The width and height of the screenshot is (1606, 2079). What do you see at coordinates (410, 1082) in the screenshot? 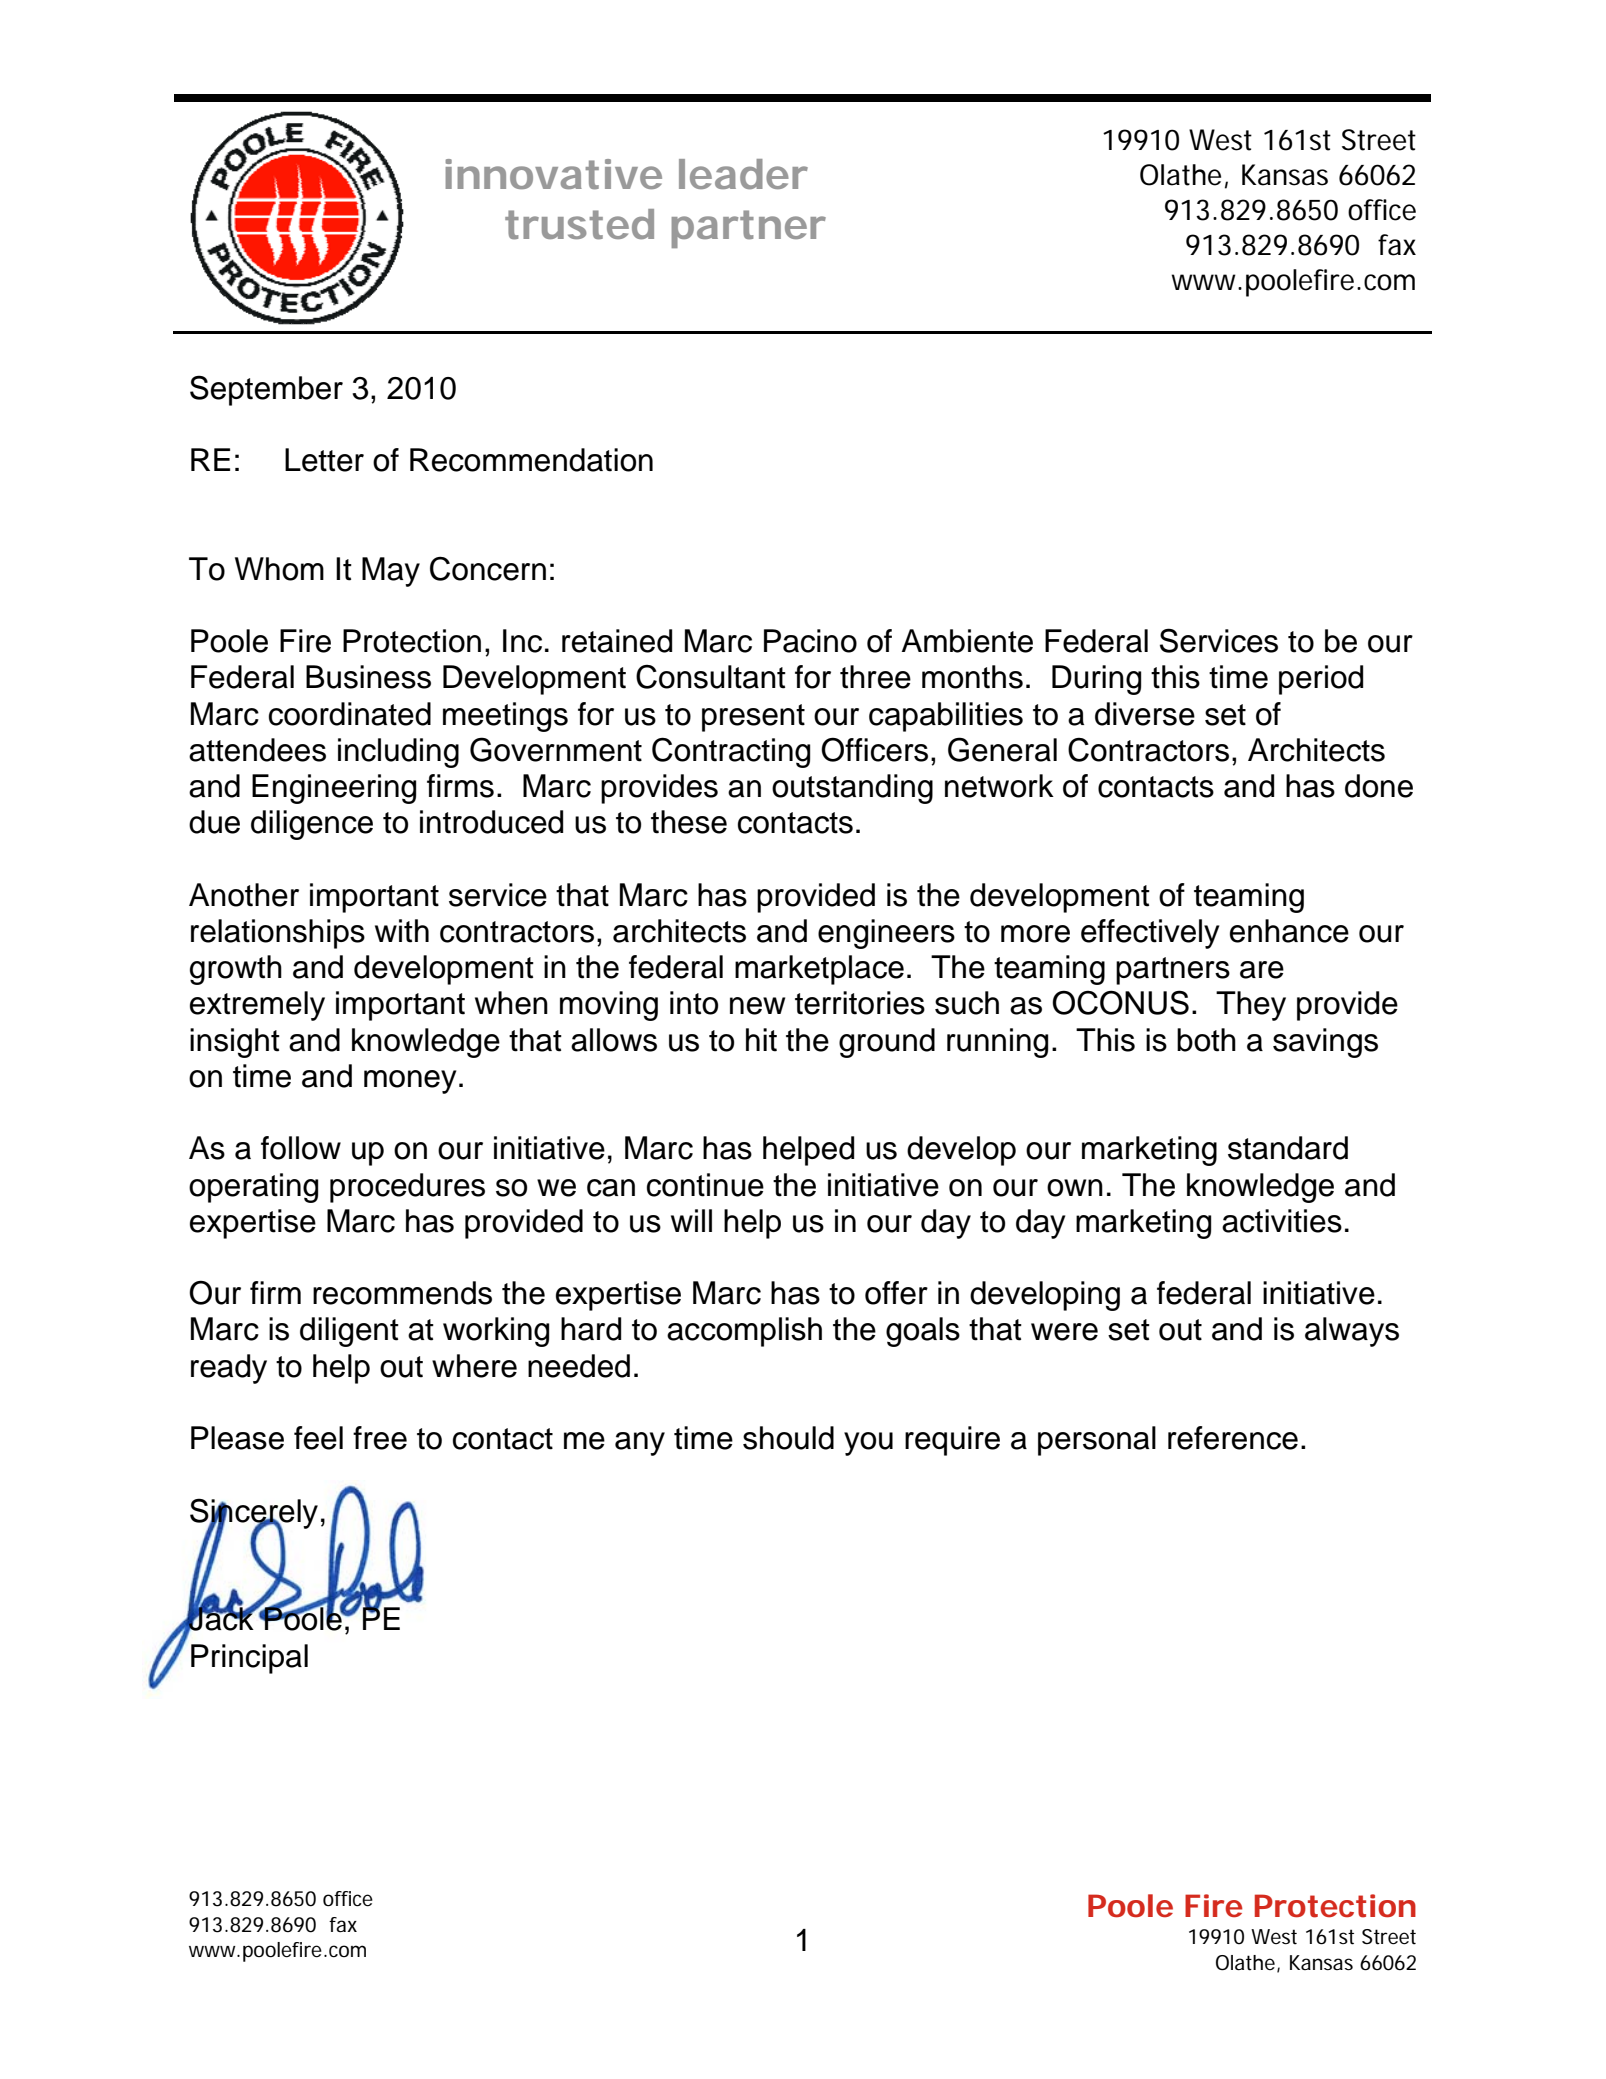
I see `money` at bounding box center [410, 1082].
